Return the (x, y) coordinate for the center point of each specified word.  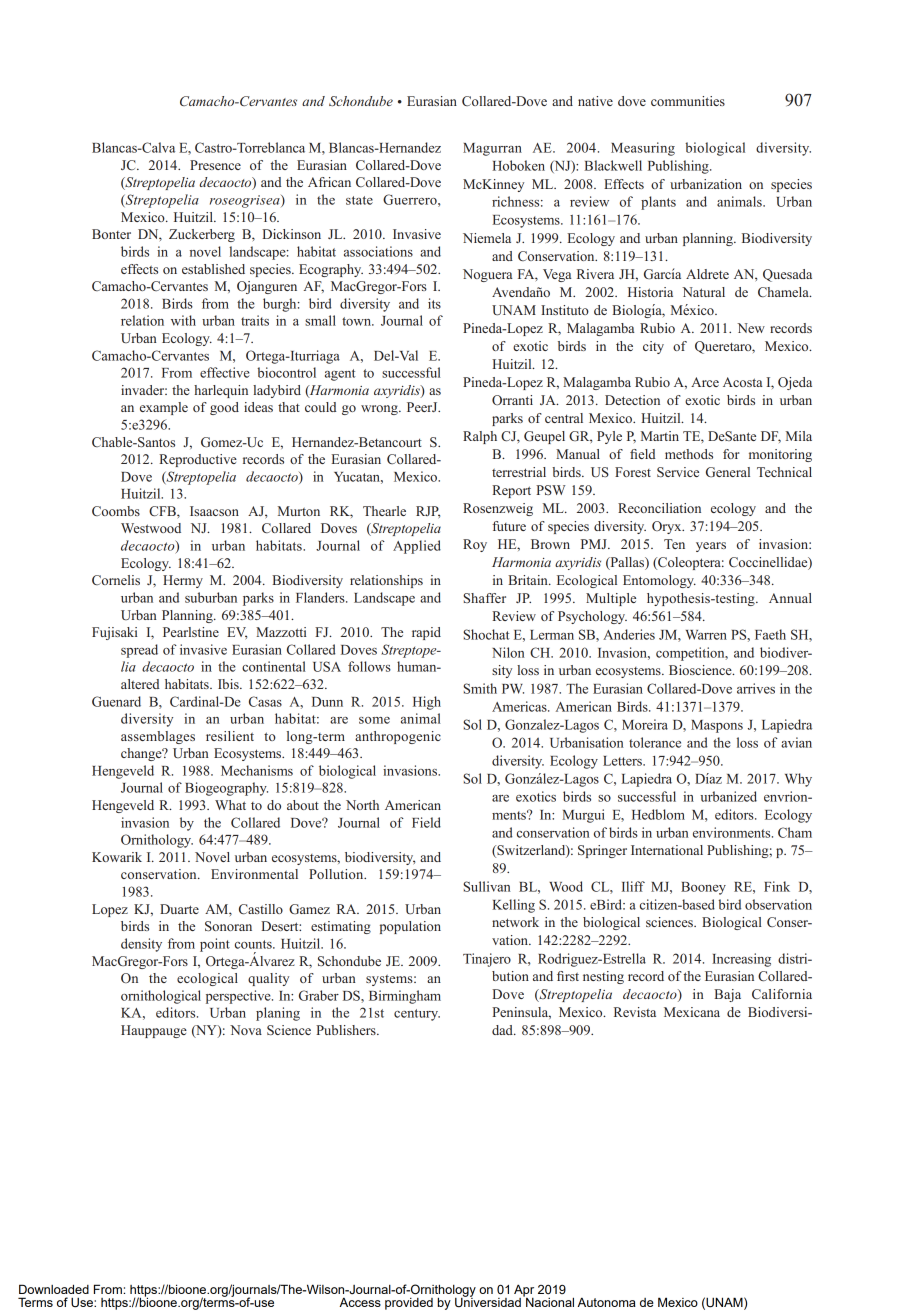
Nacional (549, 1301)
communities (688, 101)
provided (409, 1304)
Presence (215, 165)
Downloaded (54, 1289)
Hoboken (518, 165)
